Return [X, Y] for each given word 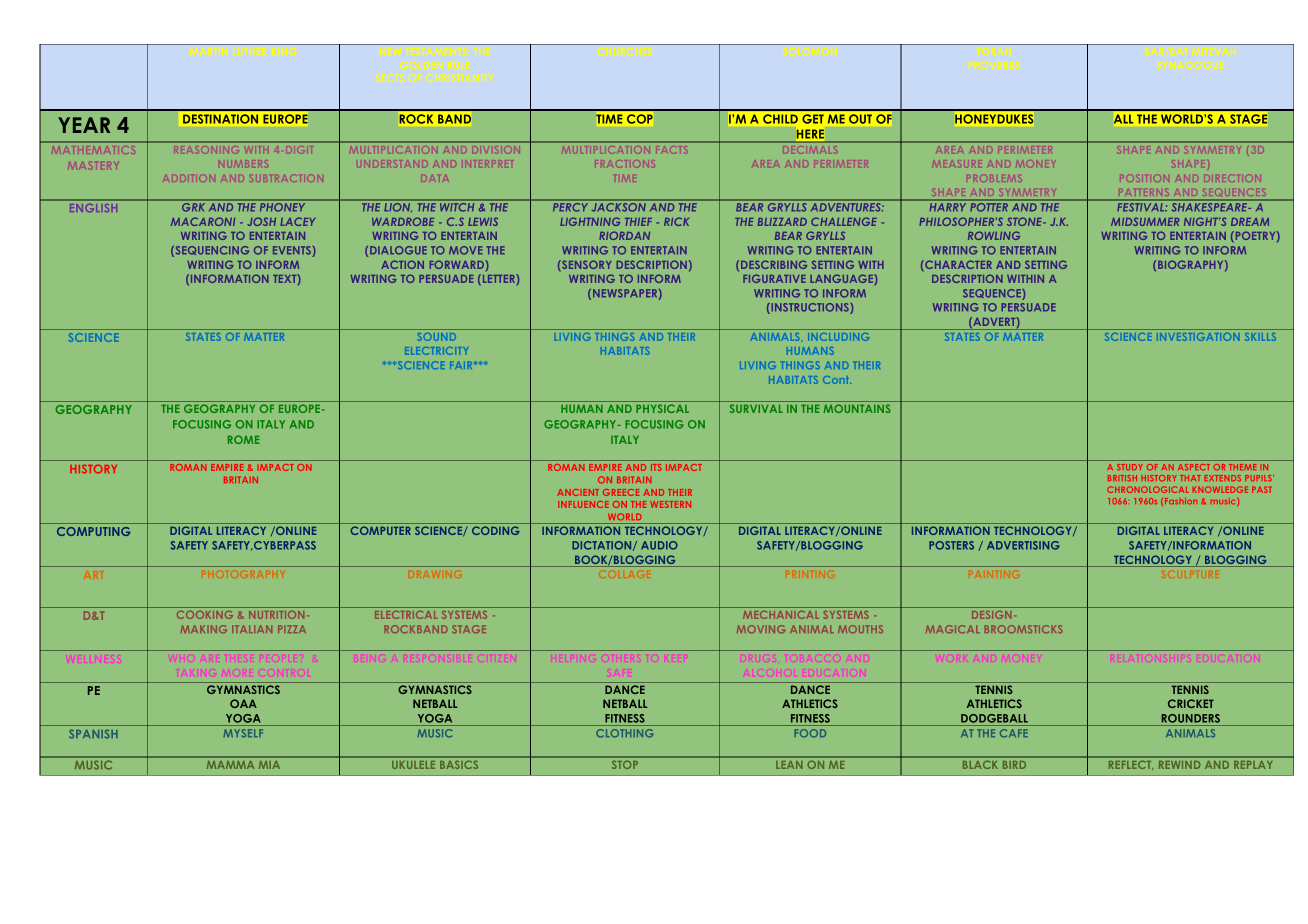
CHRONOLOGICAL [1148, 489]
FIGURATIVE [774, 278]
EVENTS [293, 251]
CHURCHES [625, 51]
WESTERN [670, 504]
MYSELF [243, 733]
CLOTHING [625, 733]
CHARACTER [957, 265]
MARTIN [208, 51]
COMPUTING [93, 531]
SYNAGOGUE [1190, 65]
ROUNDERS [1191, 718]
